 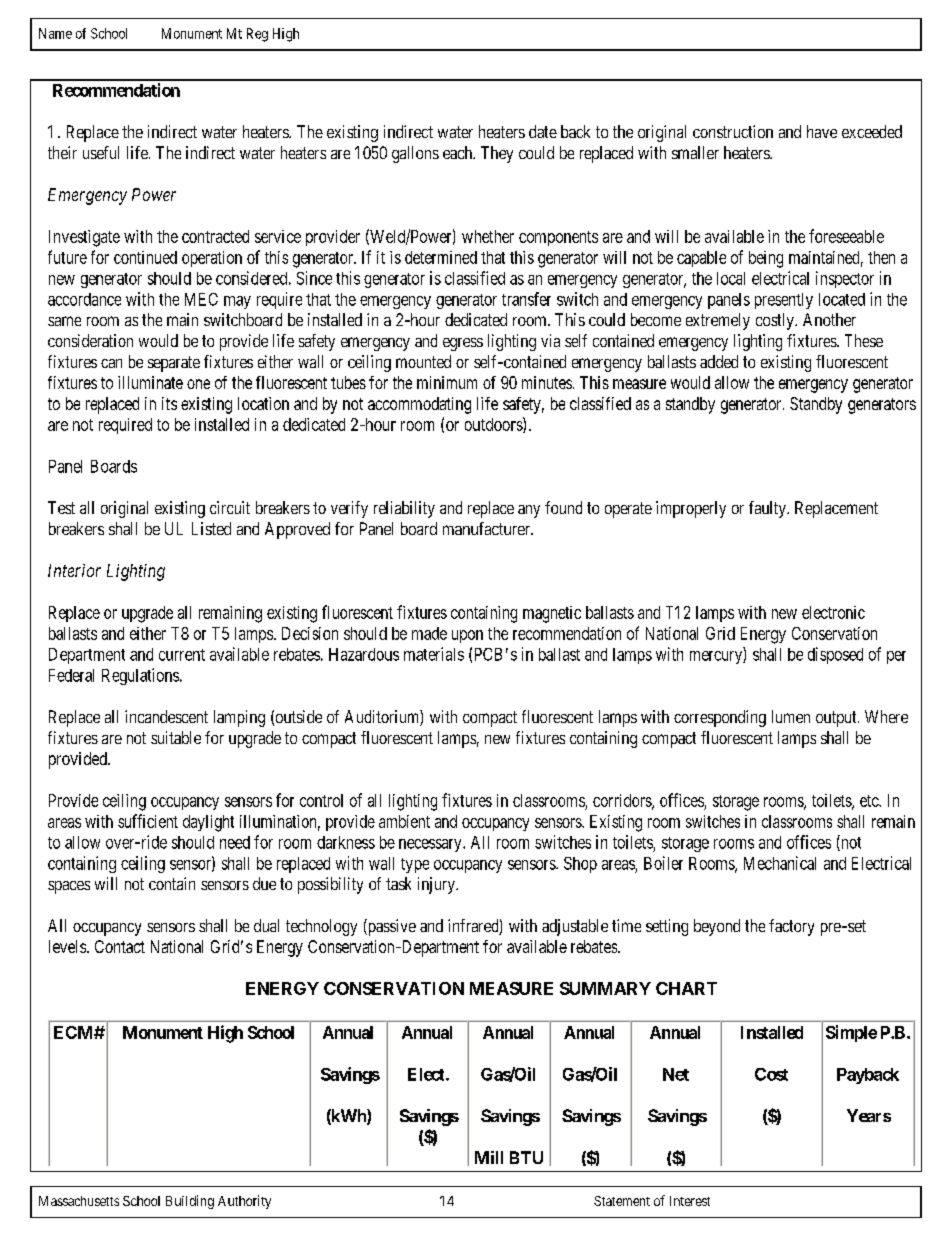 I want to click on presently, so click(x=784, y=301).
